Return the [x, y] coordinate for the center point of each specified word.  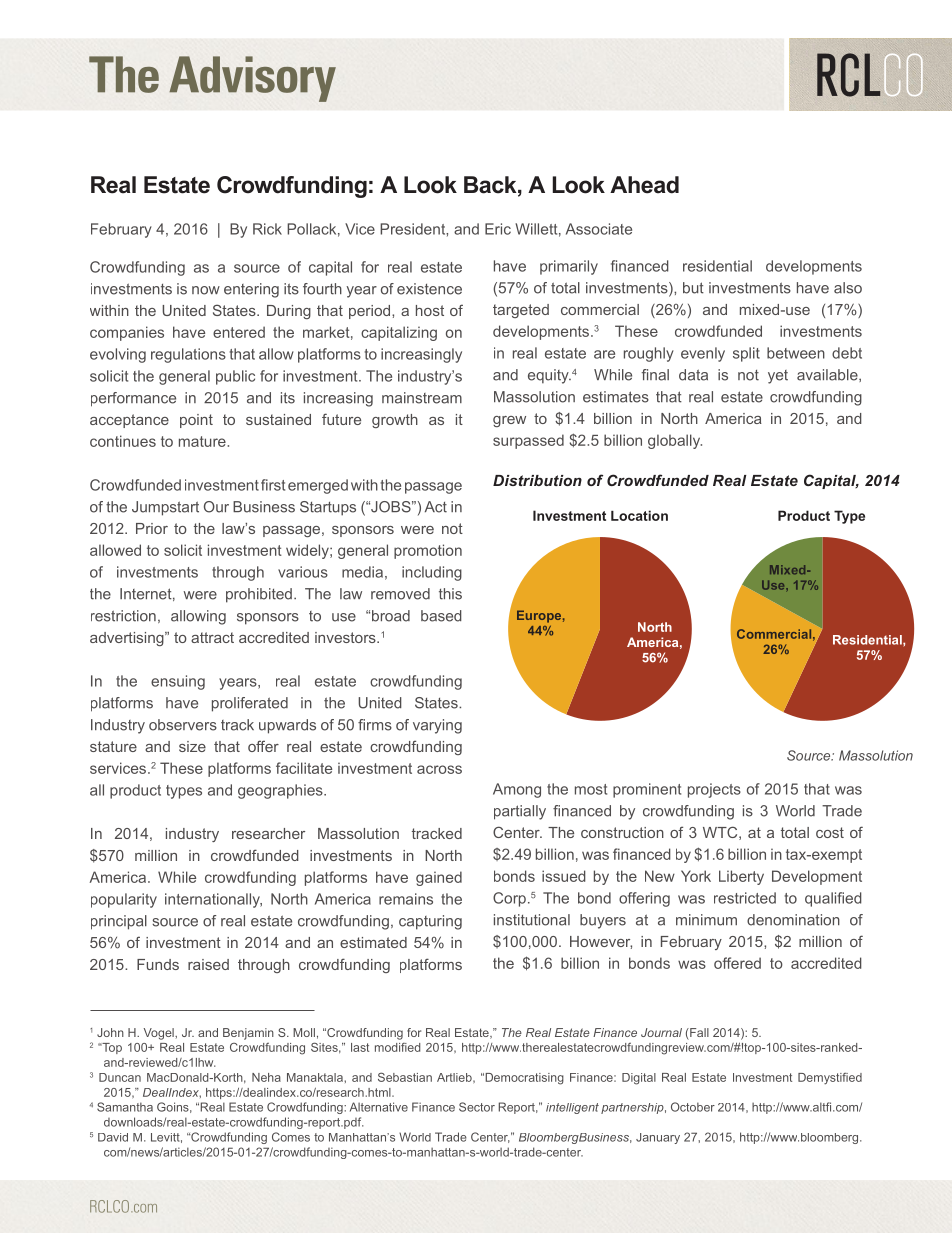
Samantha [125, 1107]
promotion [428, 551]
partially [520, 812]
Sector [477, 1107]
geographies [281, 791]
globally [675, 441]
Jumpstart [165, 508]
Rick [267, 229]
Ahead [644, 185]
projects [714, 790]
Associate [599, 229]
